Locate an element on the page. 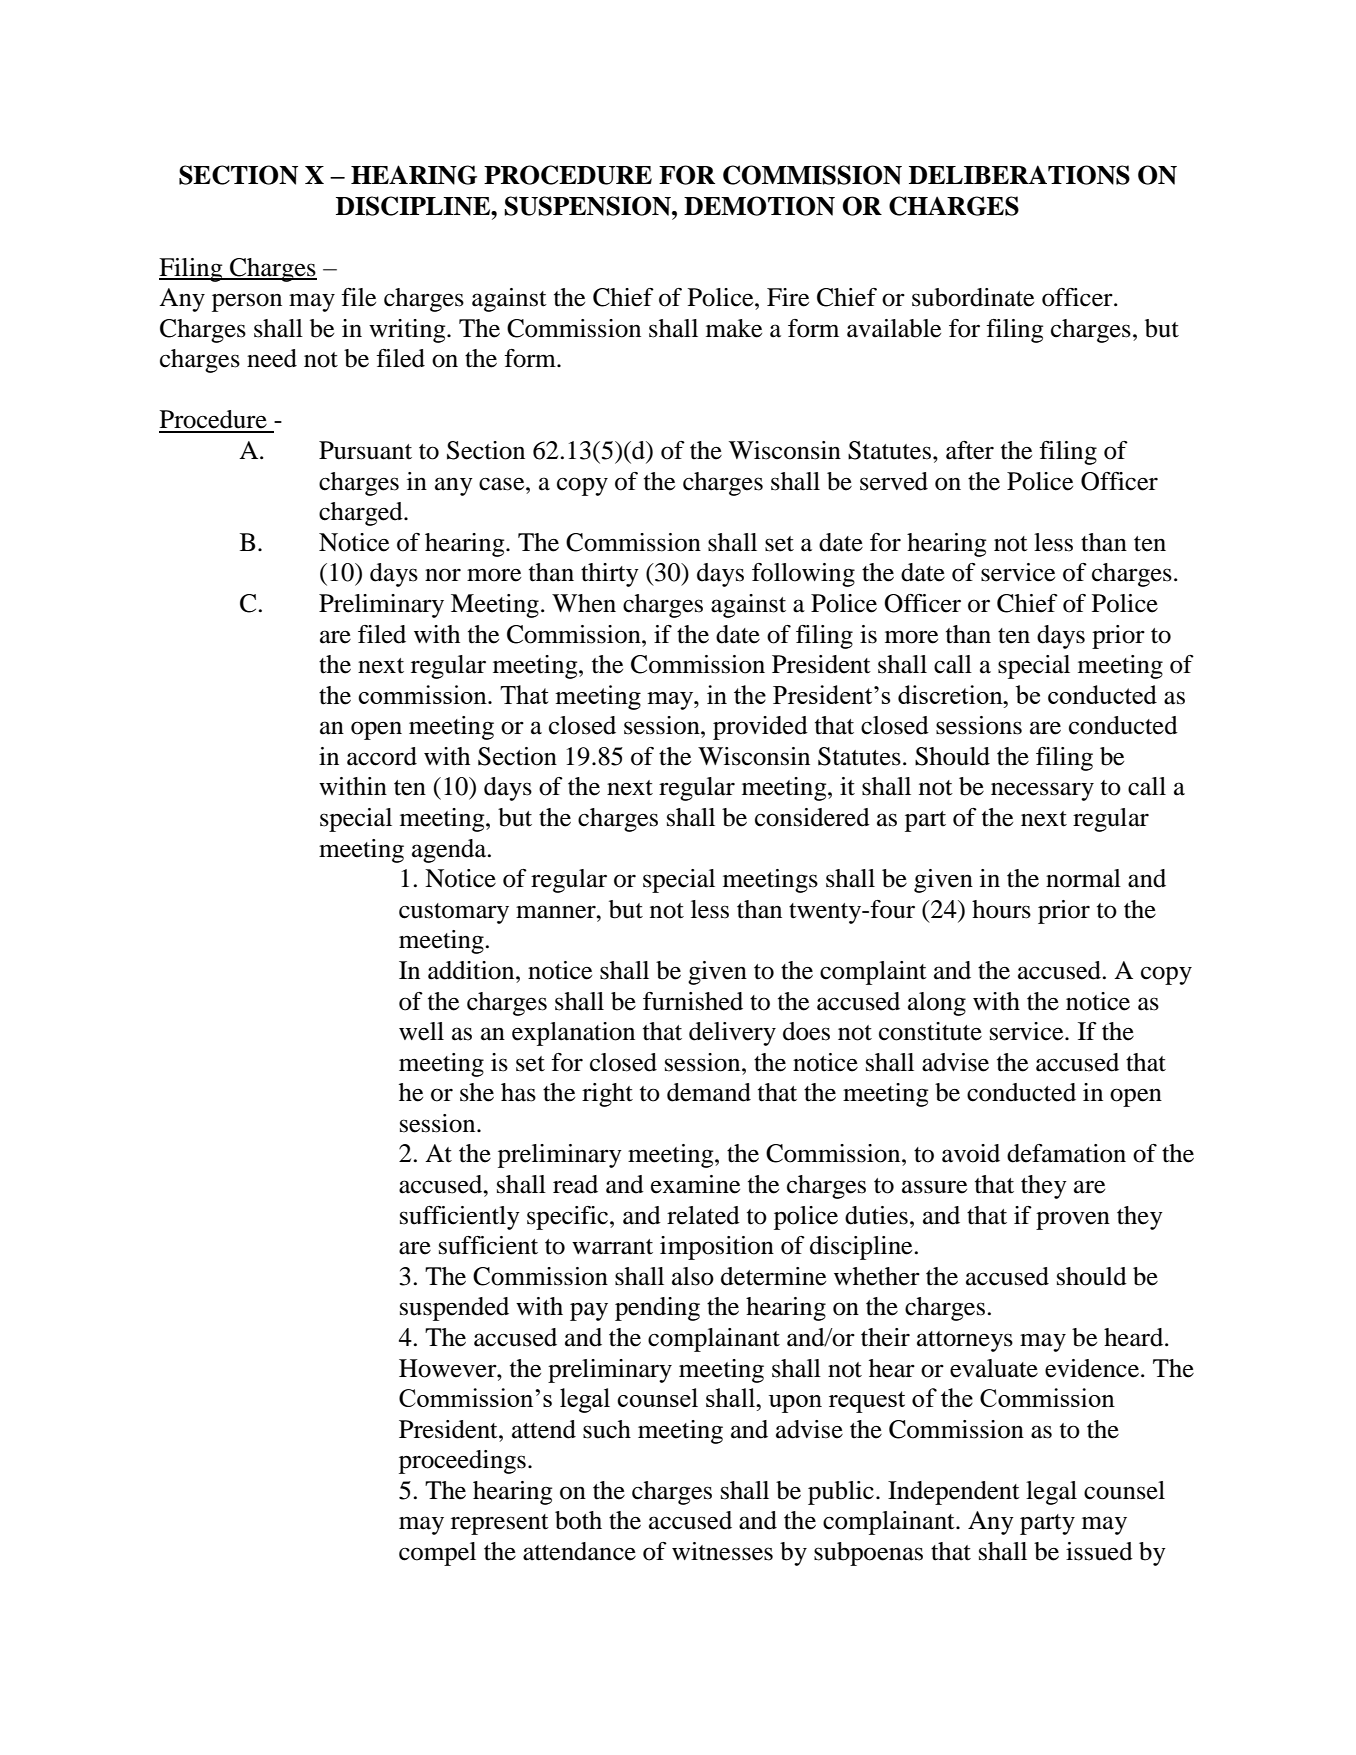 The width and height of the image is (1356, 1755). also is located at coordinates (693, 1276).
